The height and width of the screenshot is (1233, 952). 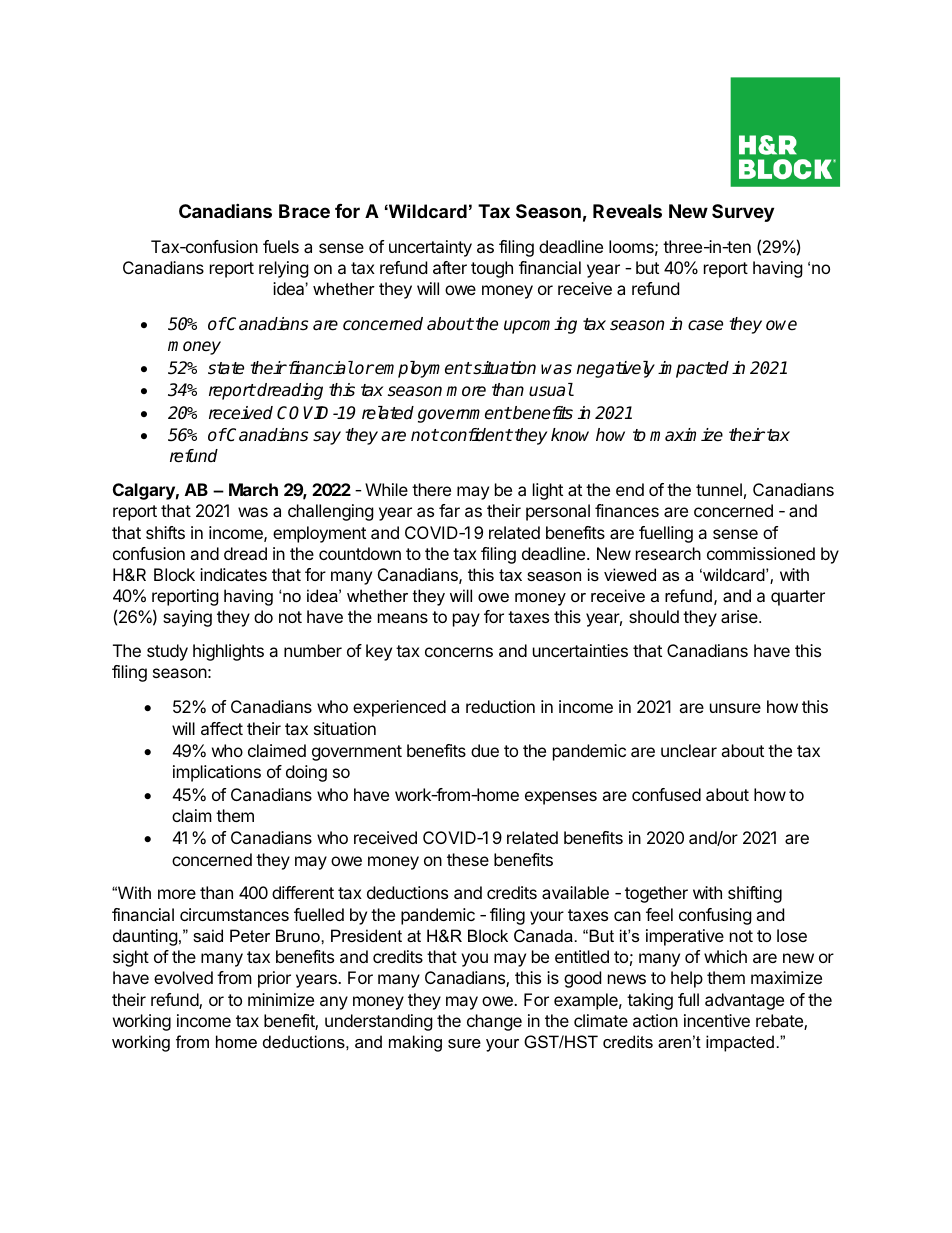 I want to click on fuels, so click(x=281, y=246).
